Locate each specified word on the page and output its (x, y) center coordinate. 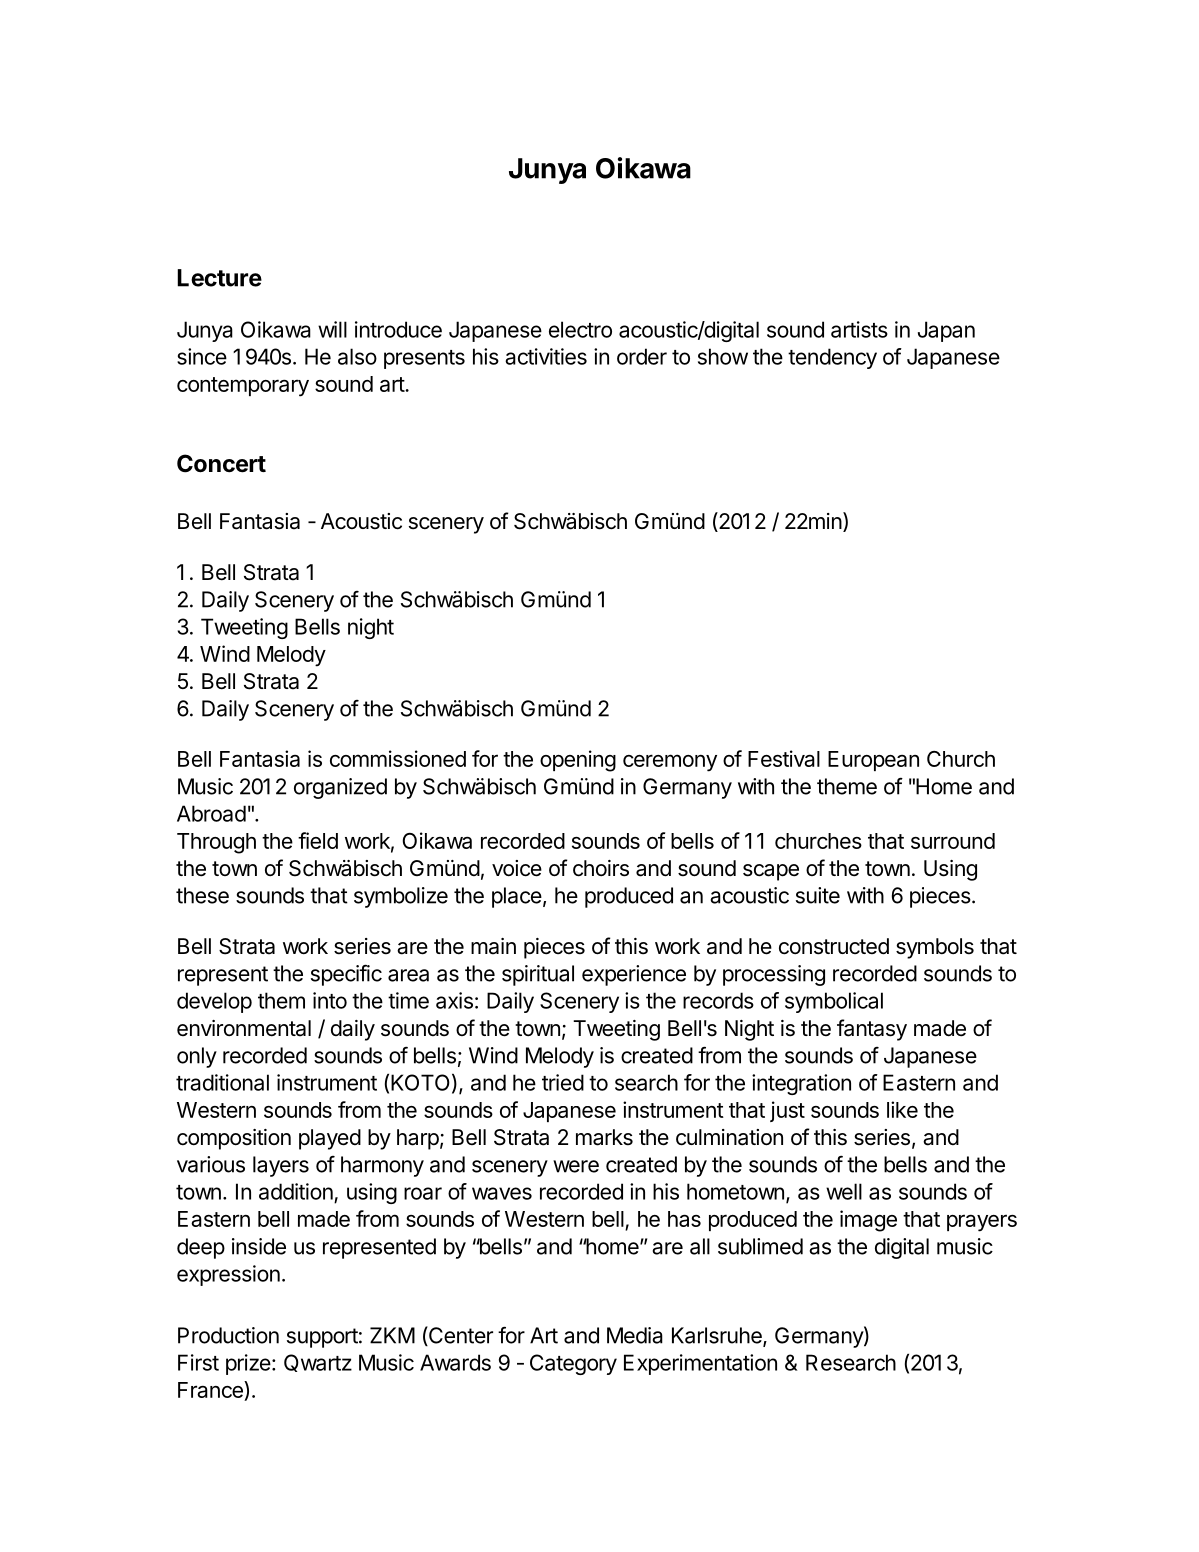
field (318, 840)
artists (859, 329)
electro (580, 329)
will (332, 329)
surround (953, 841)
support (322, 1338)
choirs (601, 868)
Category (573, 1364)
